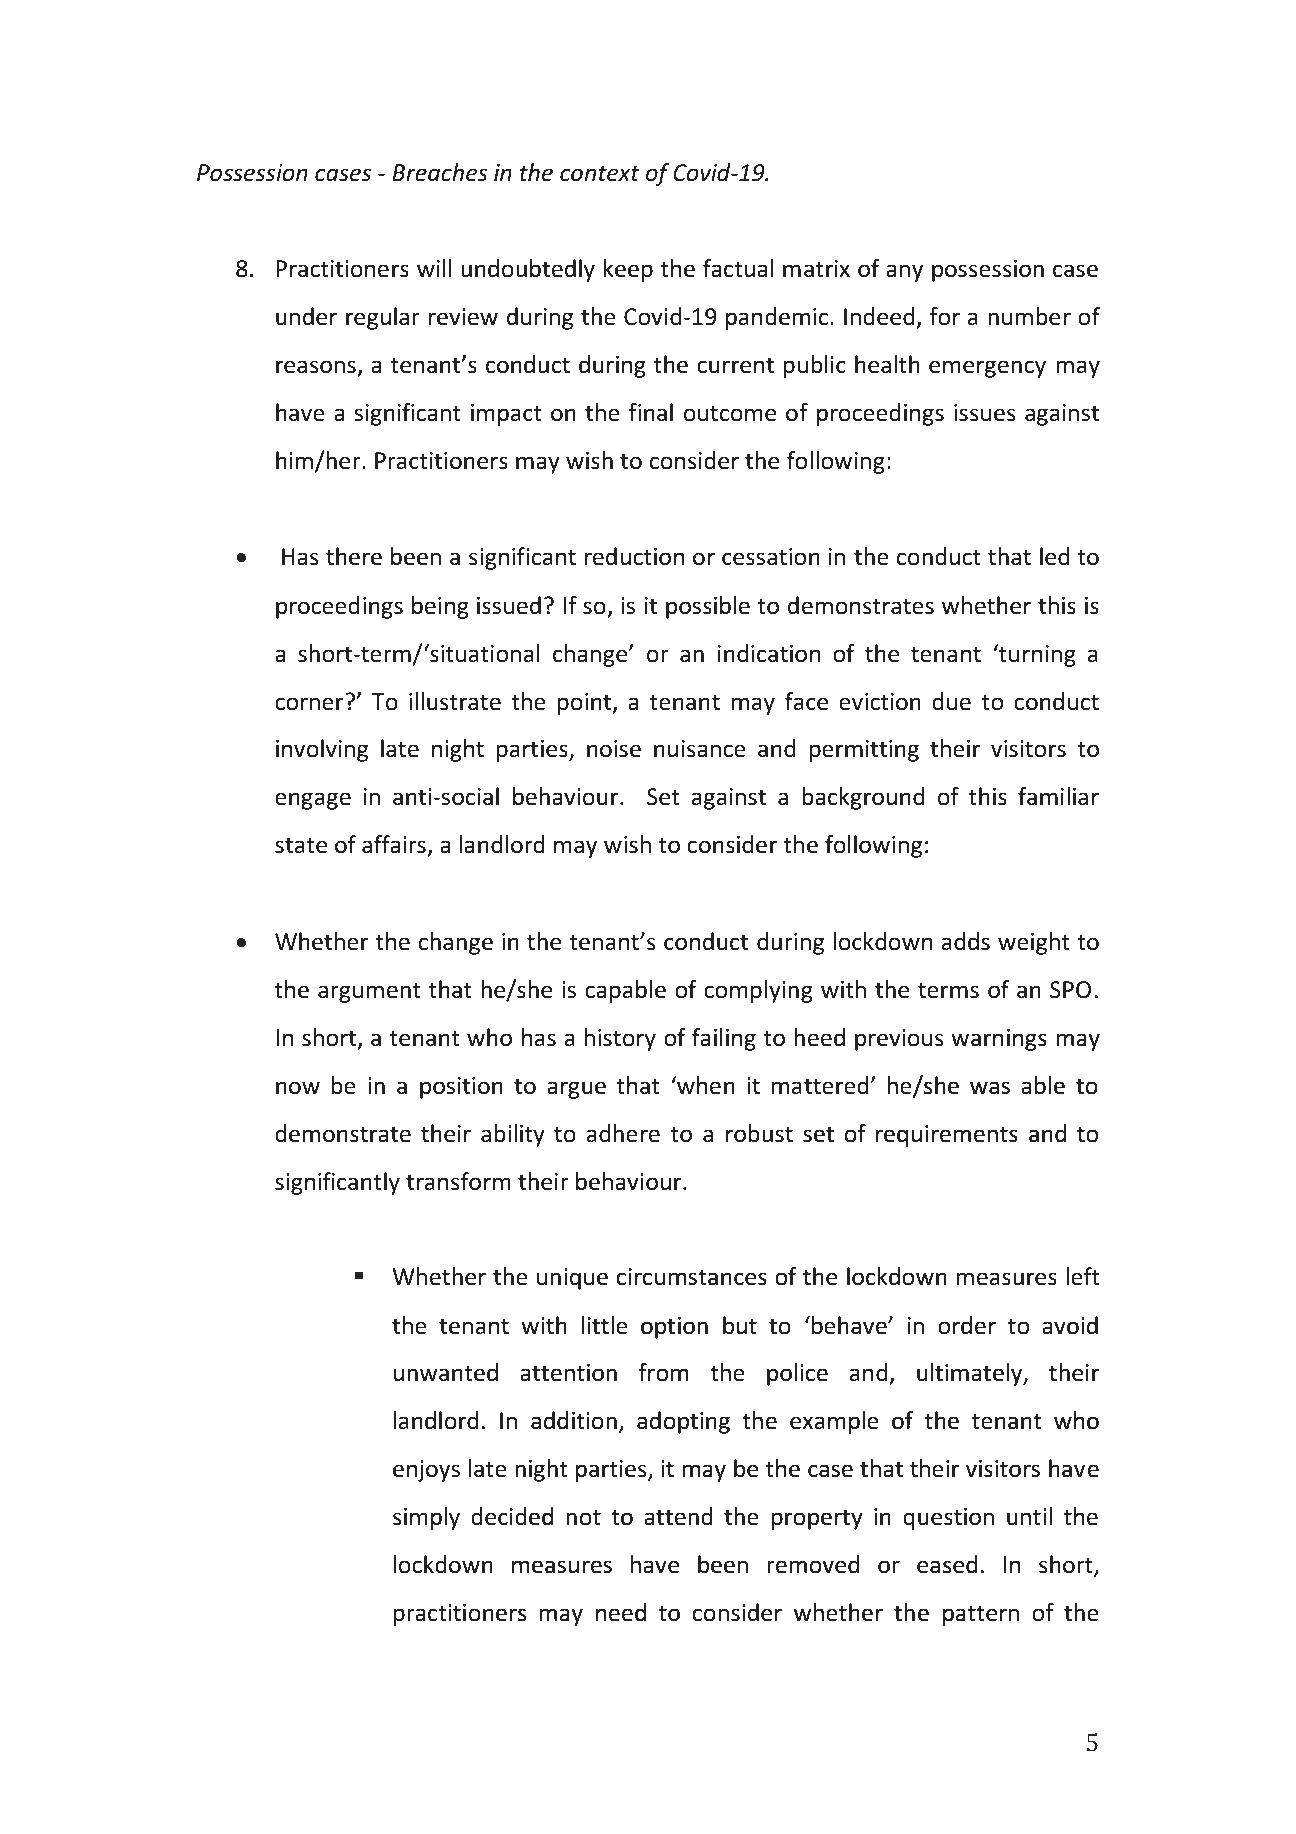 This screenshot has height=1834, width=1296. Describe the element at coordinates (904, 273) in the screenshot. I see `any` at that location.
